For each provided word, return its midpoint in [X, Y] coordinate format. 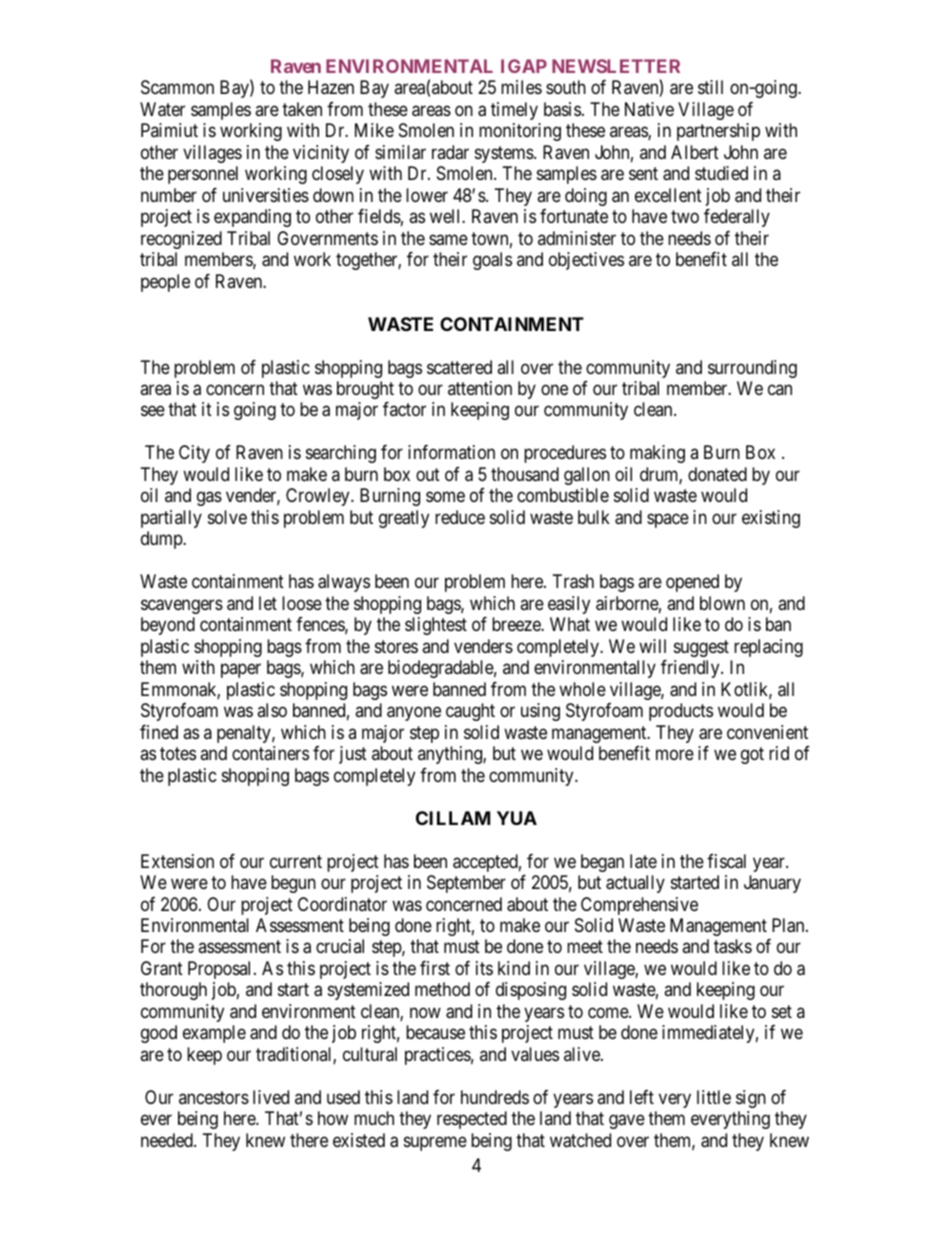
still [710, 87]
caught [470, 712]
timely [514, 111]
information [451, 452]
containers [270, 753]
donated [717, 474]
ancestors [214, 1097]
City [194, 454]
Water [162, 109]
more [675, 755]
